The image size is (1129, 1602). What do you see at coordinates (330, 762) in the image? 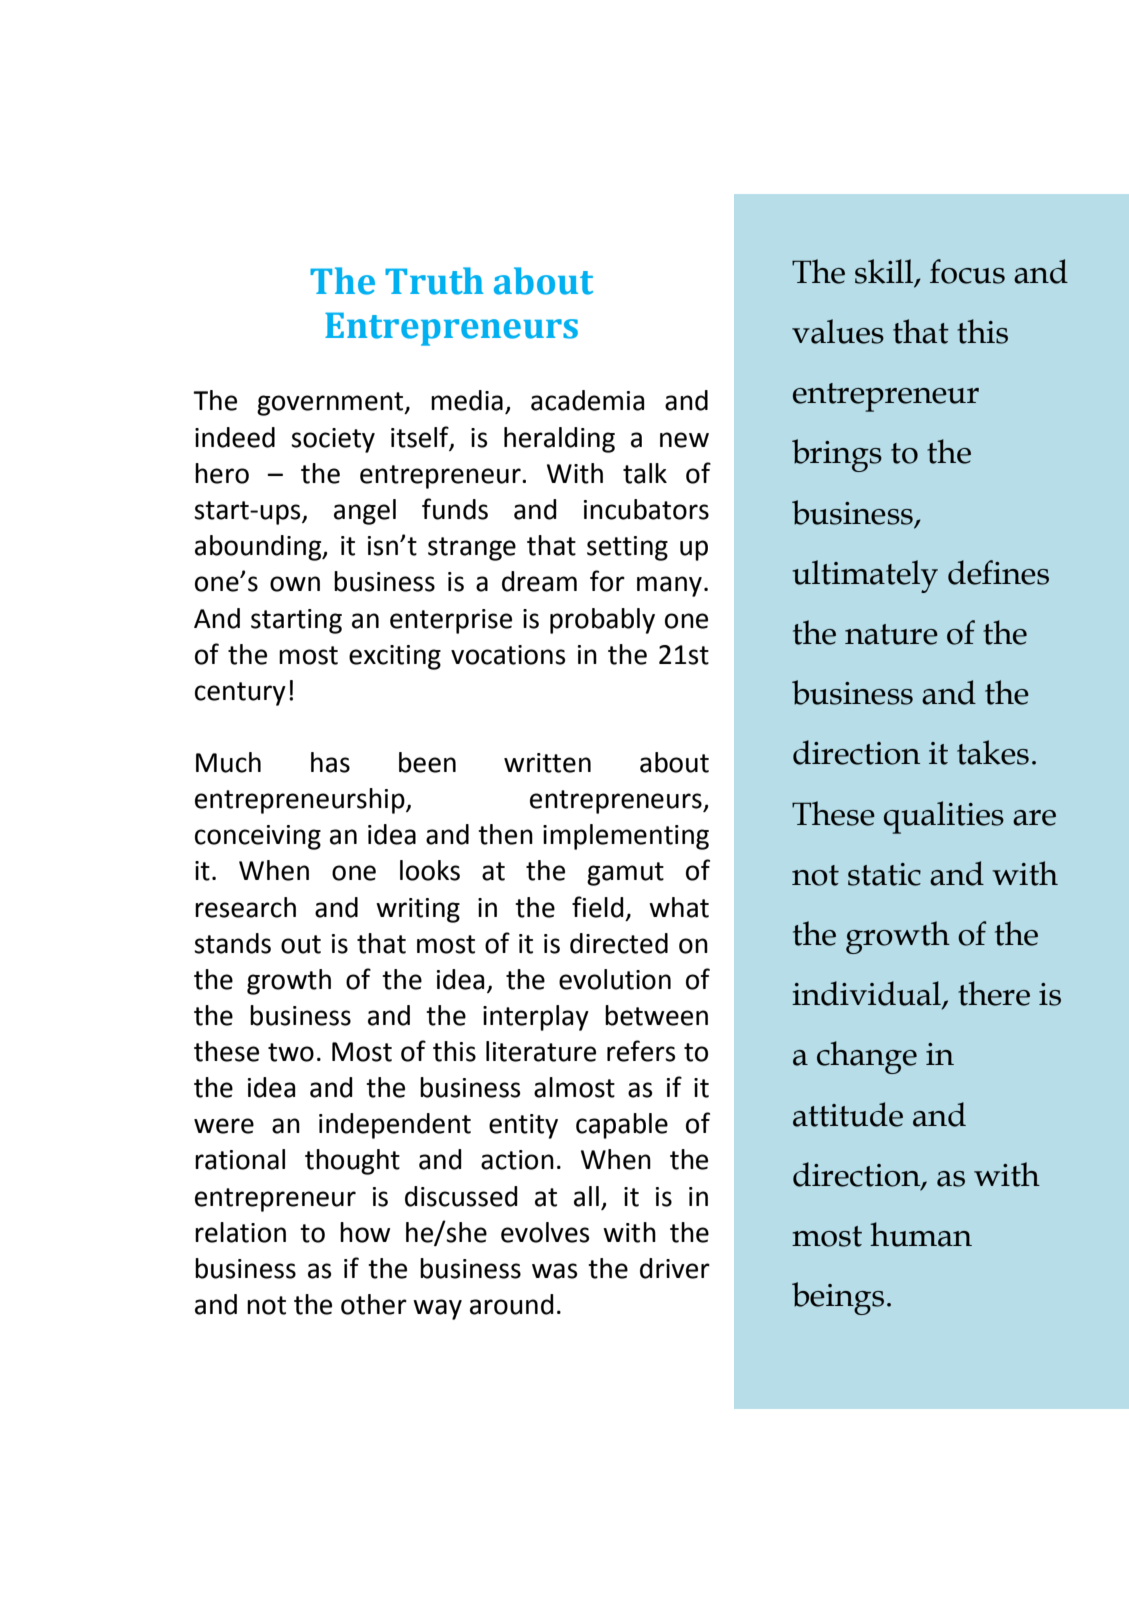
I see `has` at bounding box center [330, 762].
